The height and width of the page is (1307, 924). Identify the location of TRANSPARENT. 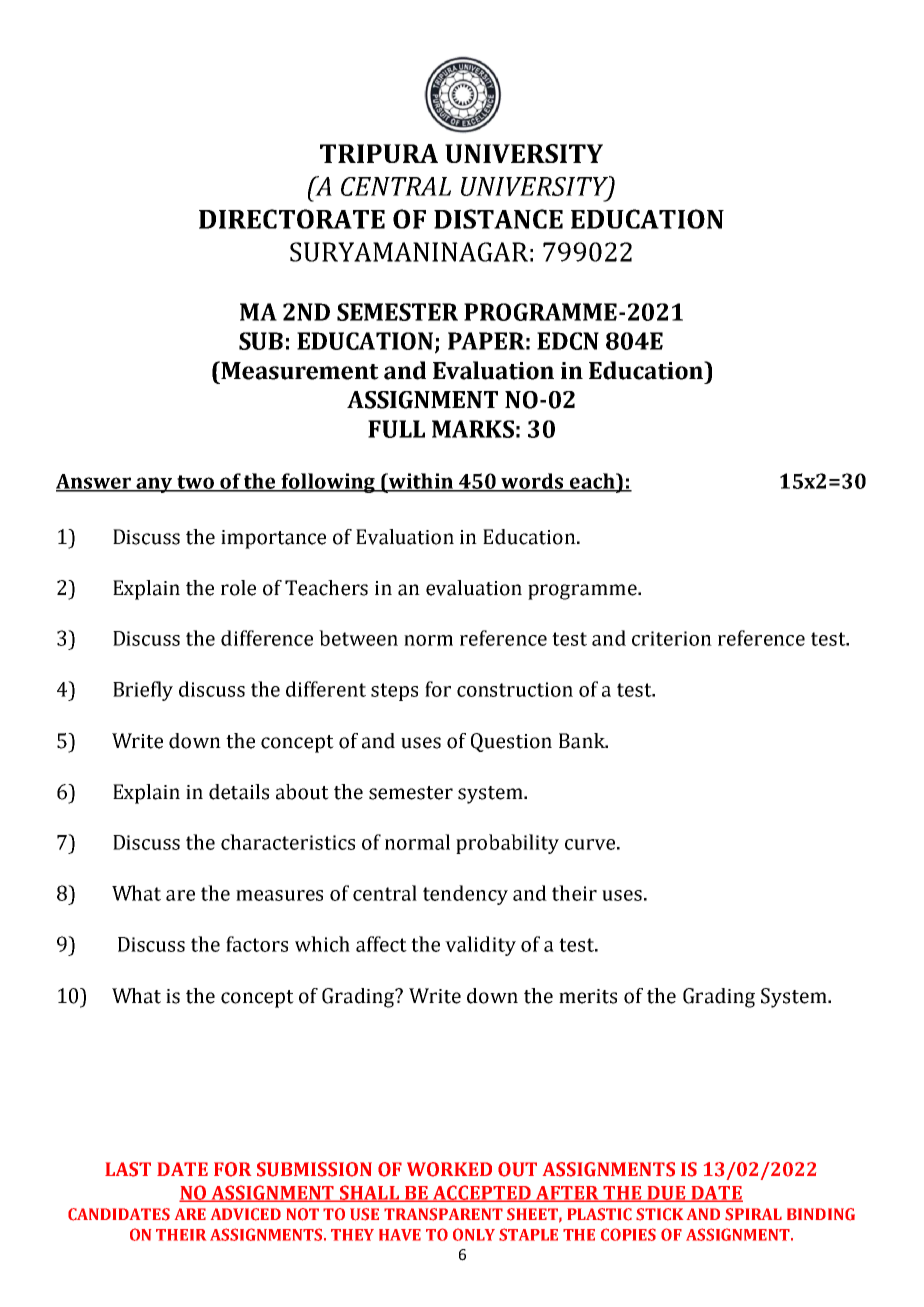
(443, 1214).
